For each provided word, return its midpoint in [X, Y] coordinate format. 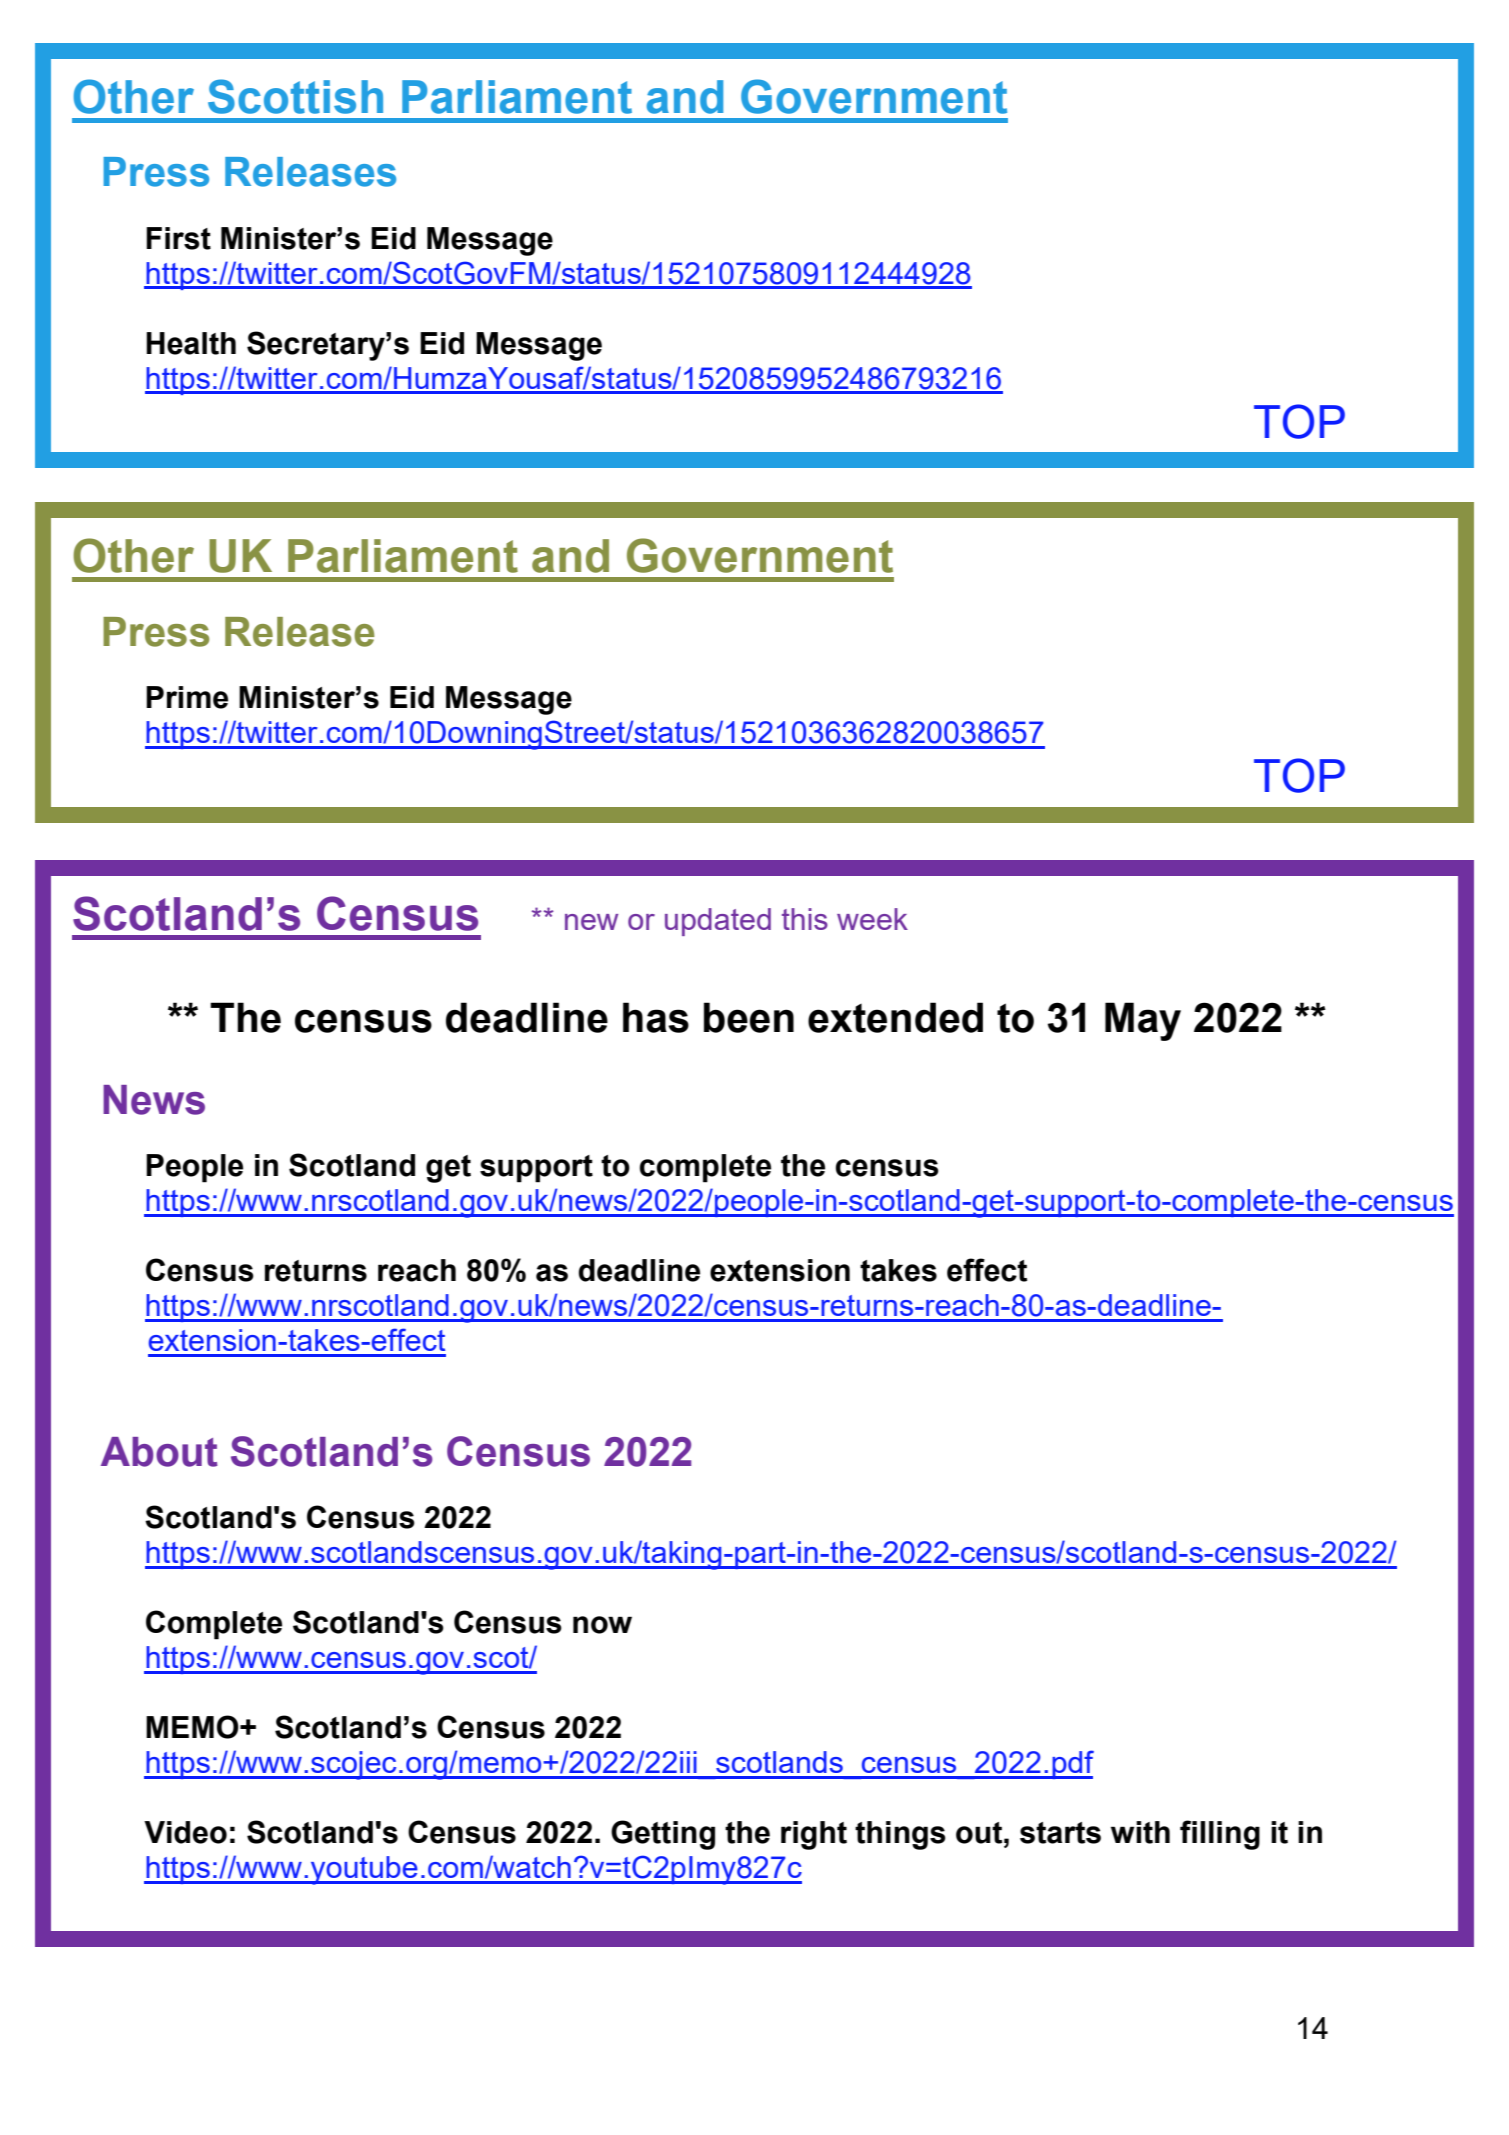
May [1143, 1021]
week [872, 919]
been [749, 1017]
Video [185, 1832]
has [656, 1017]
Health [191, 343]
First [178, 238]
